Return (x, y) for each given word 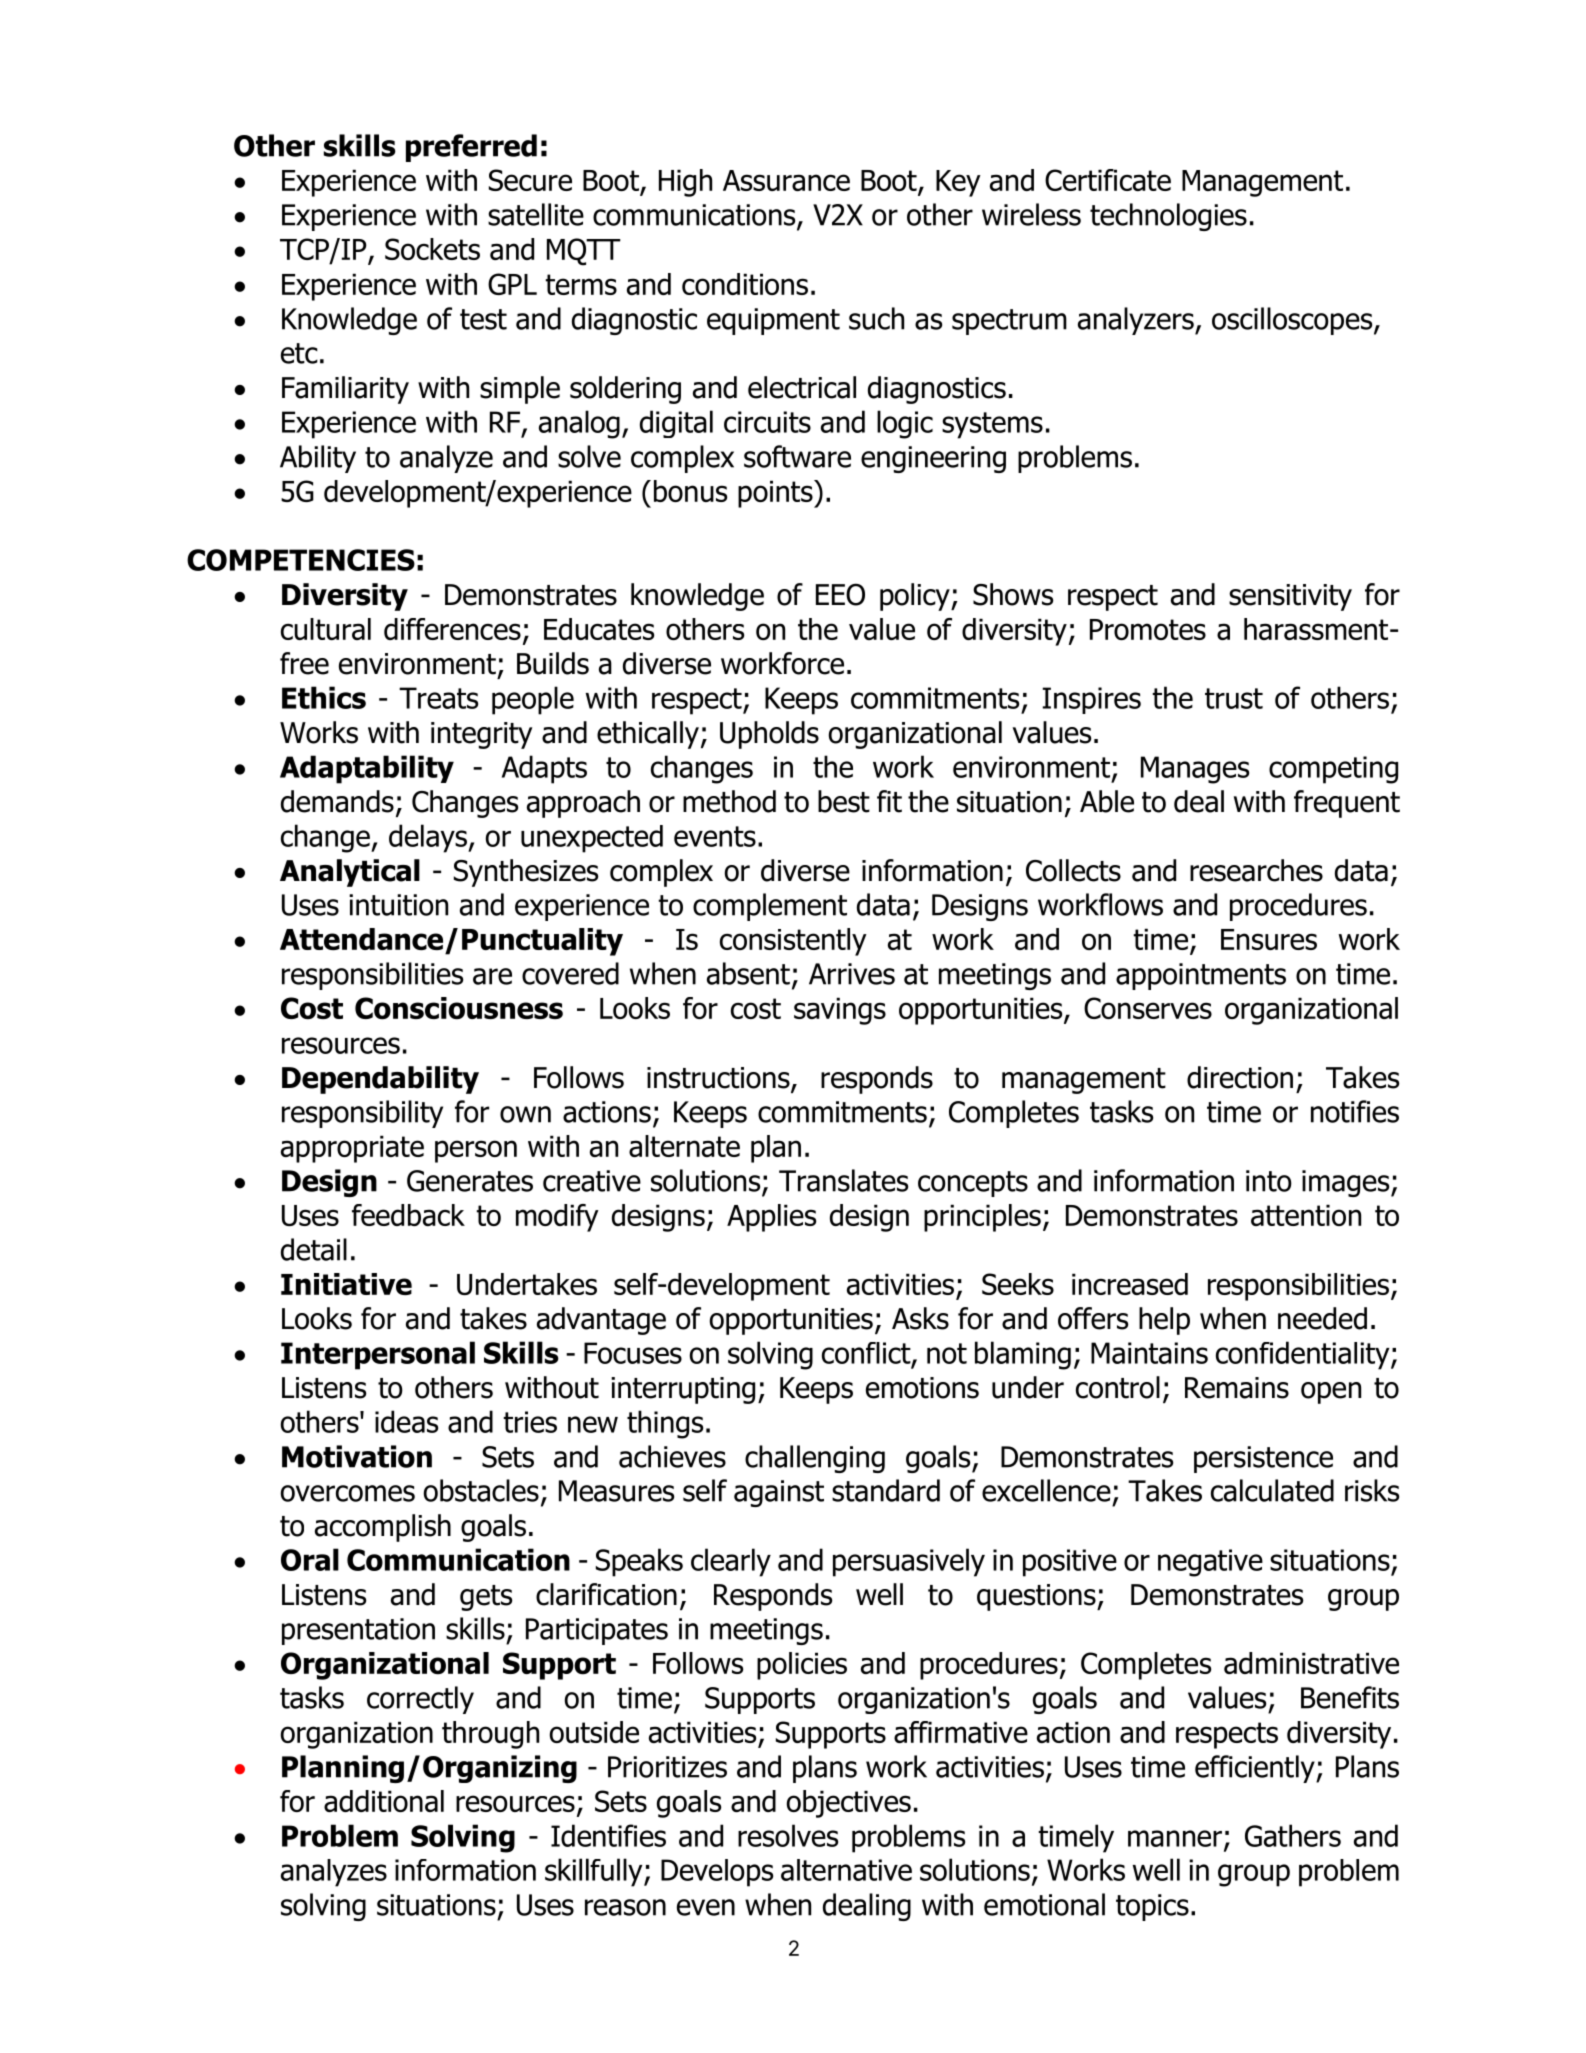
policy (916, 597)
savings (840, 1011)
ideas (406, 1421)
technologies (1168, 217)
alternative (846, 1870)
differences (452, 629)
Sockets (432, 249)
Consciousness (459, 1008)
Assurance (786, 180)
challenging (815, 1459)
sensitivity (1290, 597)
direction (1240, 1077)
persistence (1263, 1459)
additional (384, 1801)
